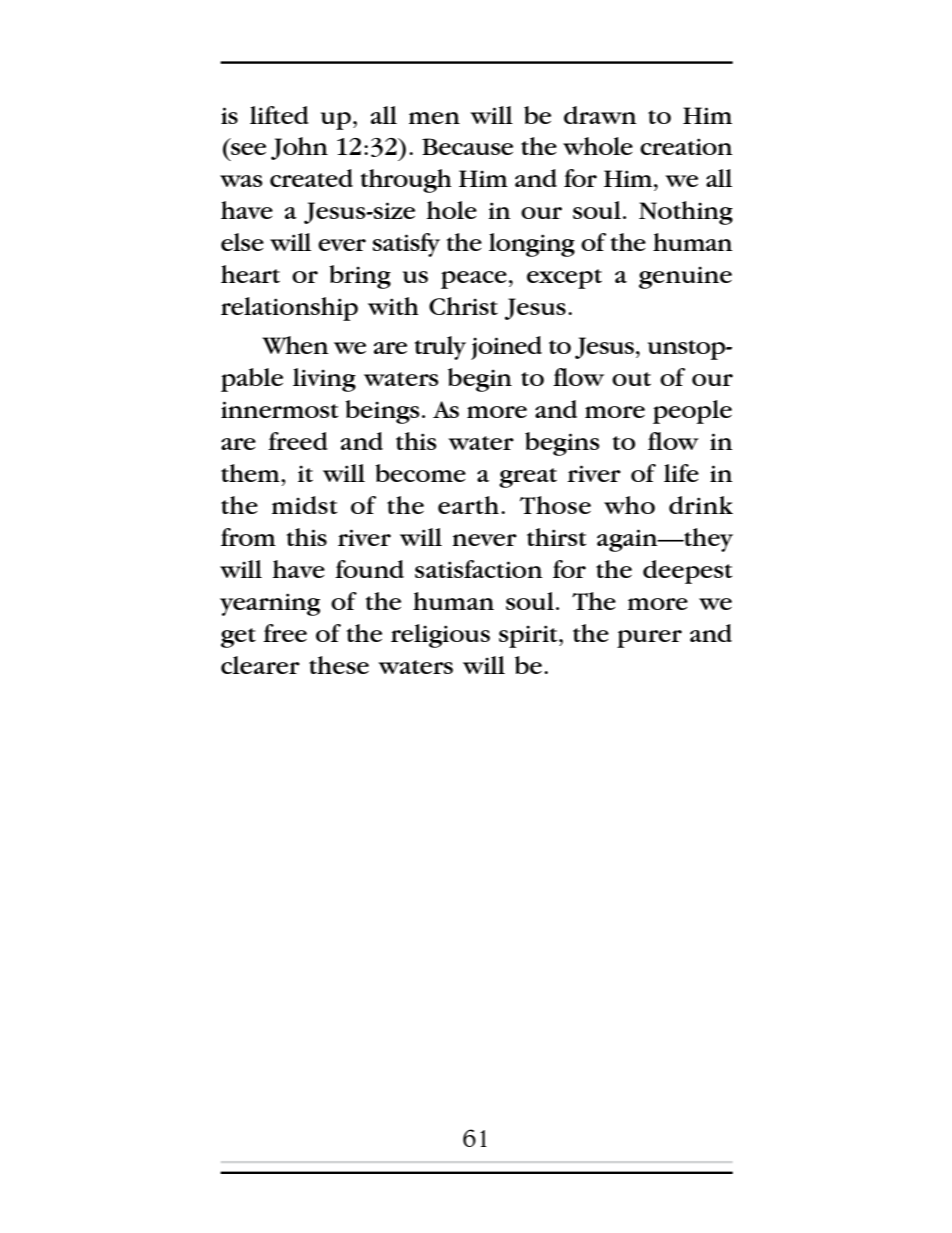  I want to click on creation, so click(686, 146).
